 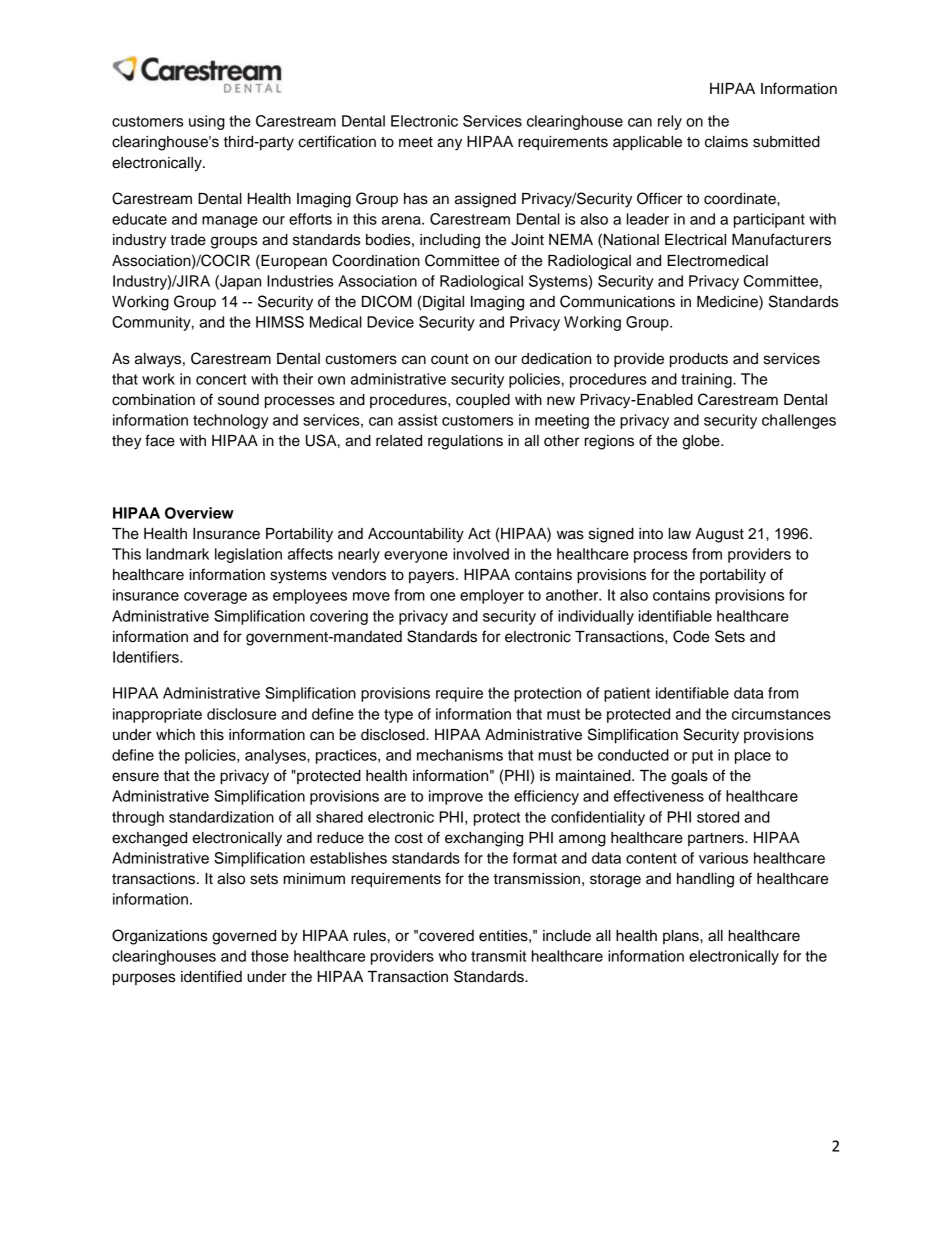 I want to click on using, so click(x=207, y=122).
